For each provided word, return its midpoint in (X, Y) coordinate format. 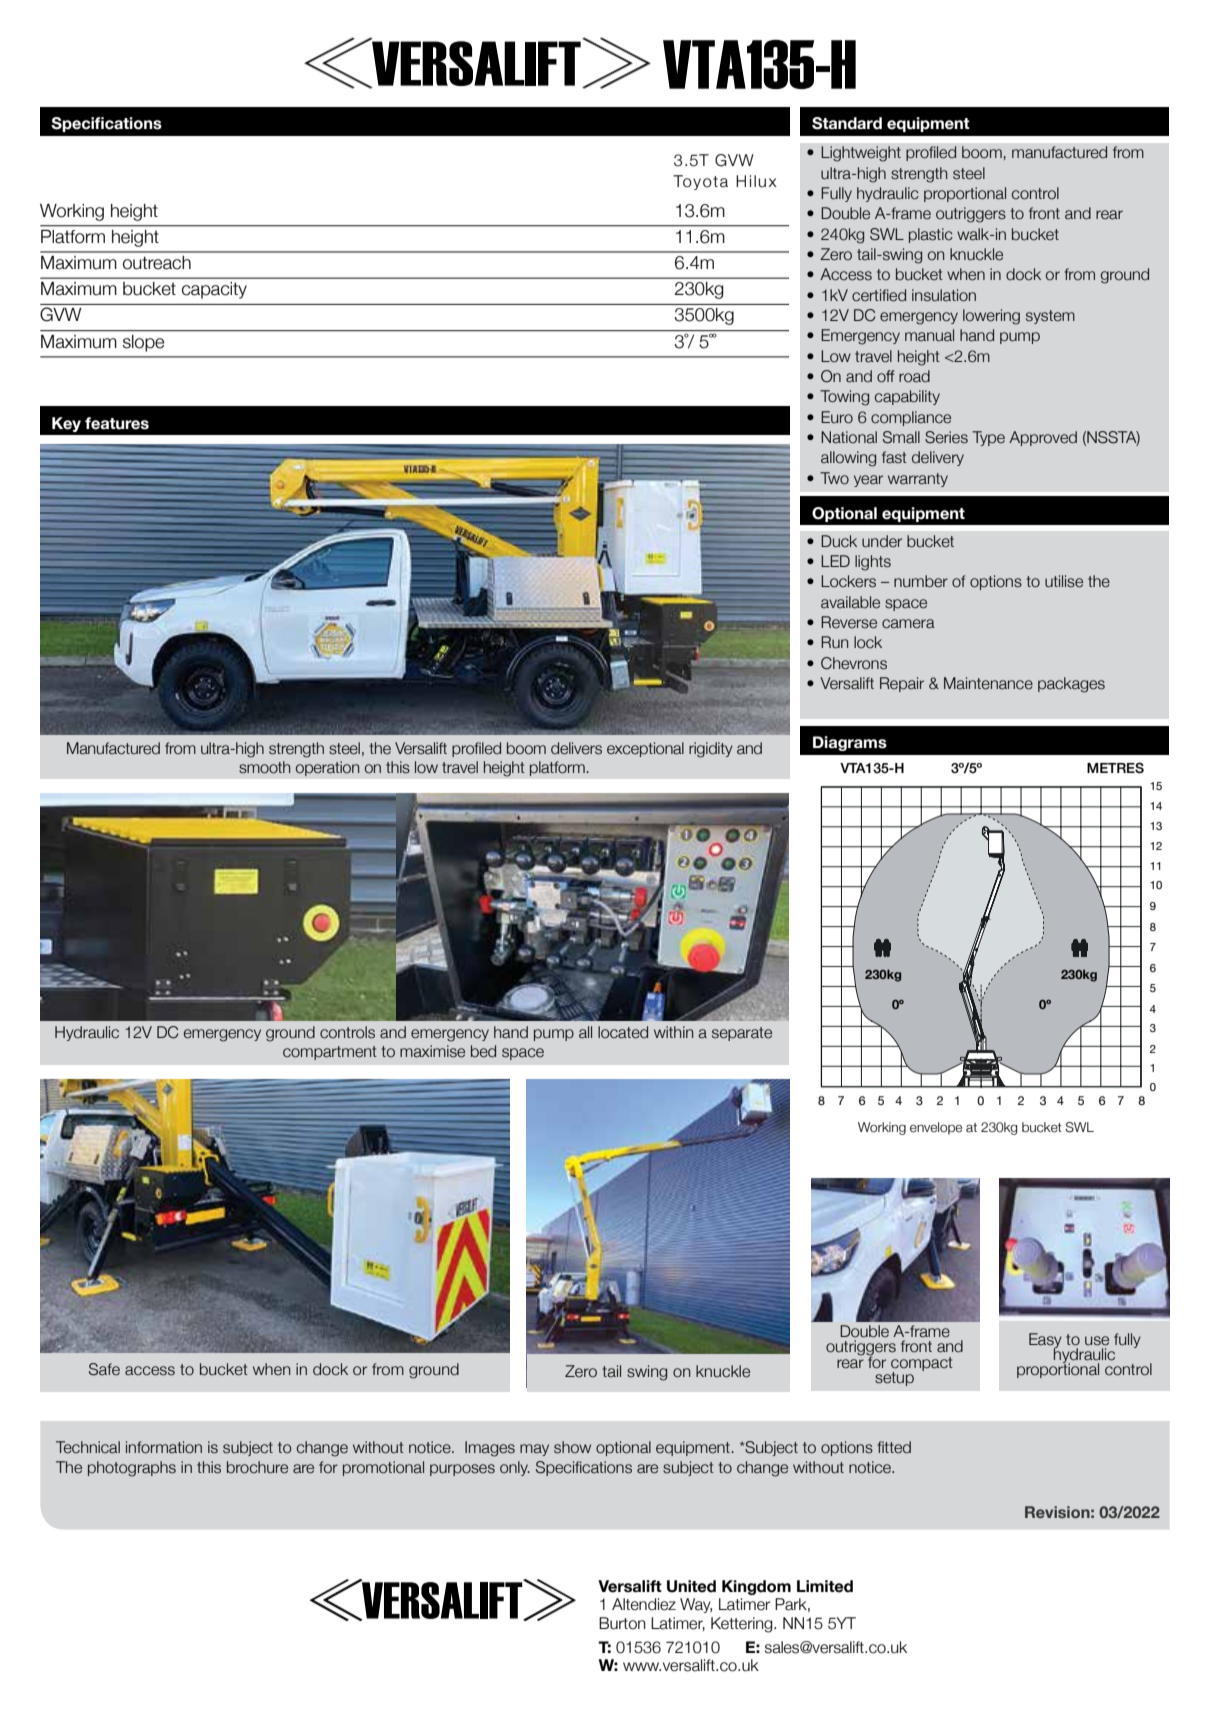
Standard (847, 123)
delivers (576, 748)
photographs (132, 1469)
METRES (1115, 768)
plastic (931, 235)
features (117, 423)
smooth (264, 767)
